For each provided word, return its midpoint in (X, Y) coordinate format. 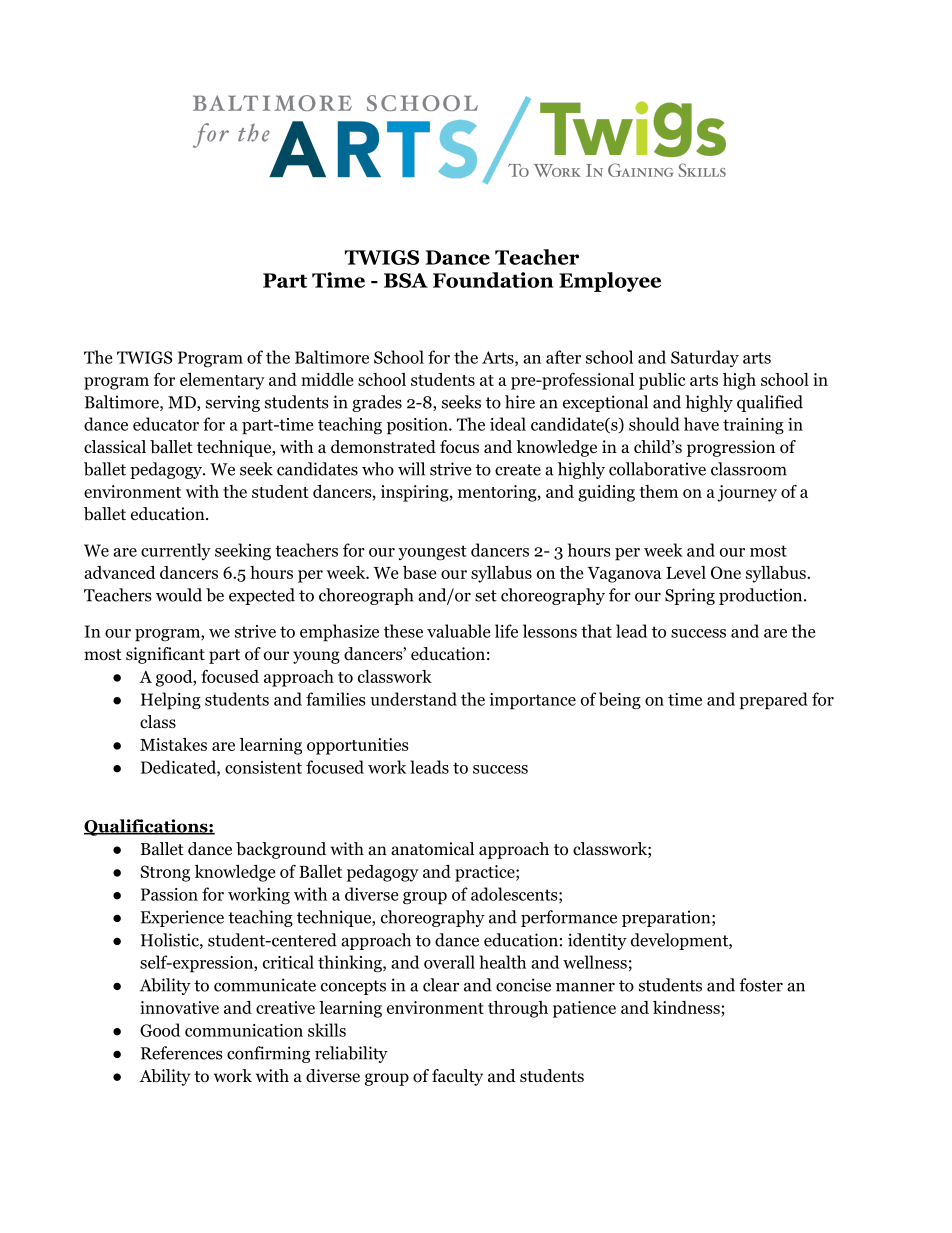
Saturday (705, 358)
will (411, 469)
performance (569, 918)
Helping (171, 701)
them (659, 491)
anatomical (432, 849)
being (620, 701)
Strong (165, 873)
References (181, 1053)
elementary (222, 381)
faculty (457, 1077)
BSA (406, 280)
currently (176, 551)
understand (413, 699)
